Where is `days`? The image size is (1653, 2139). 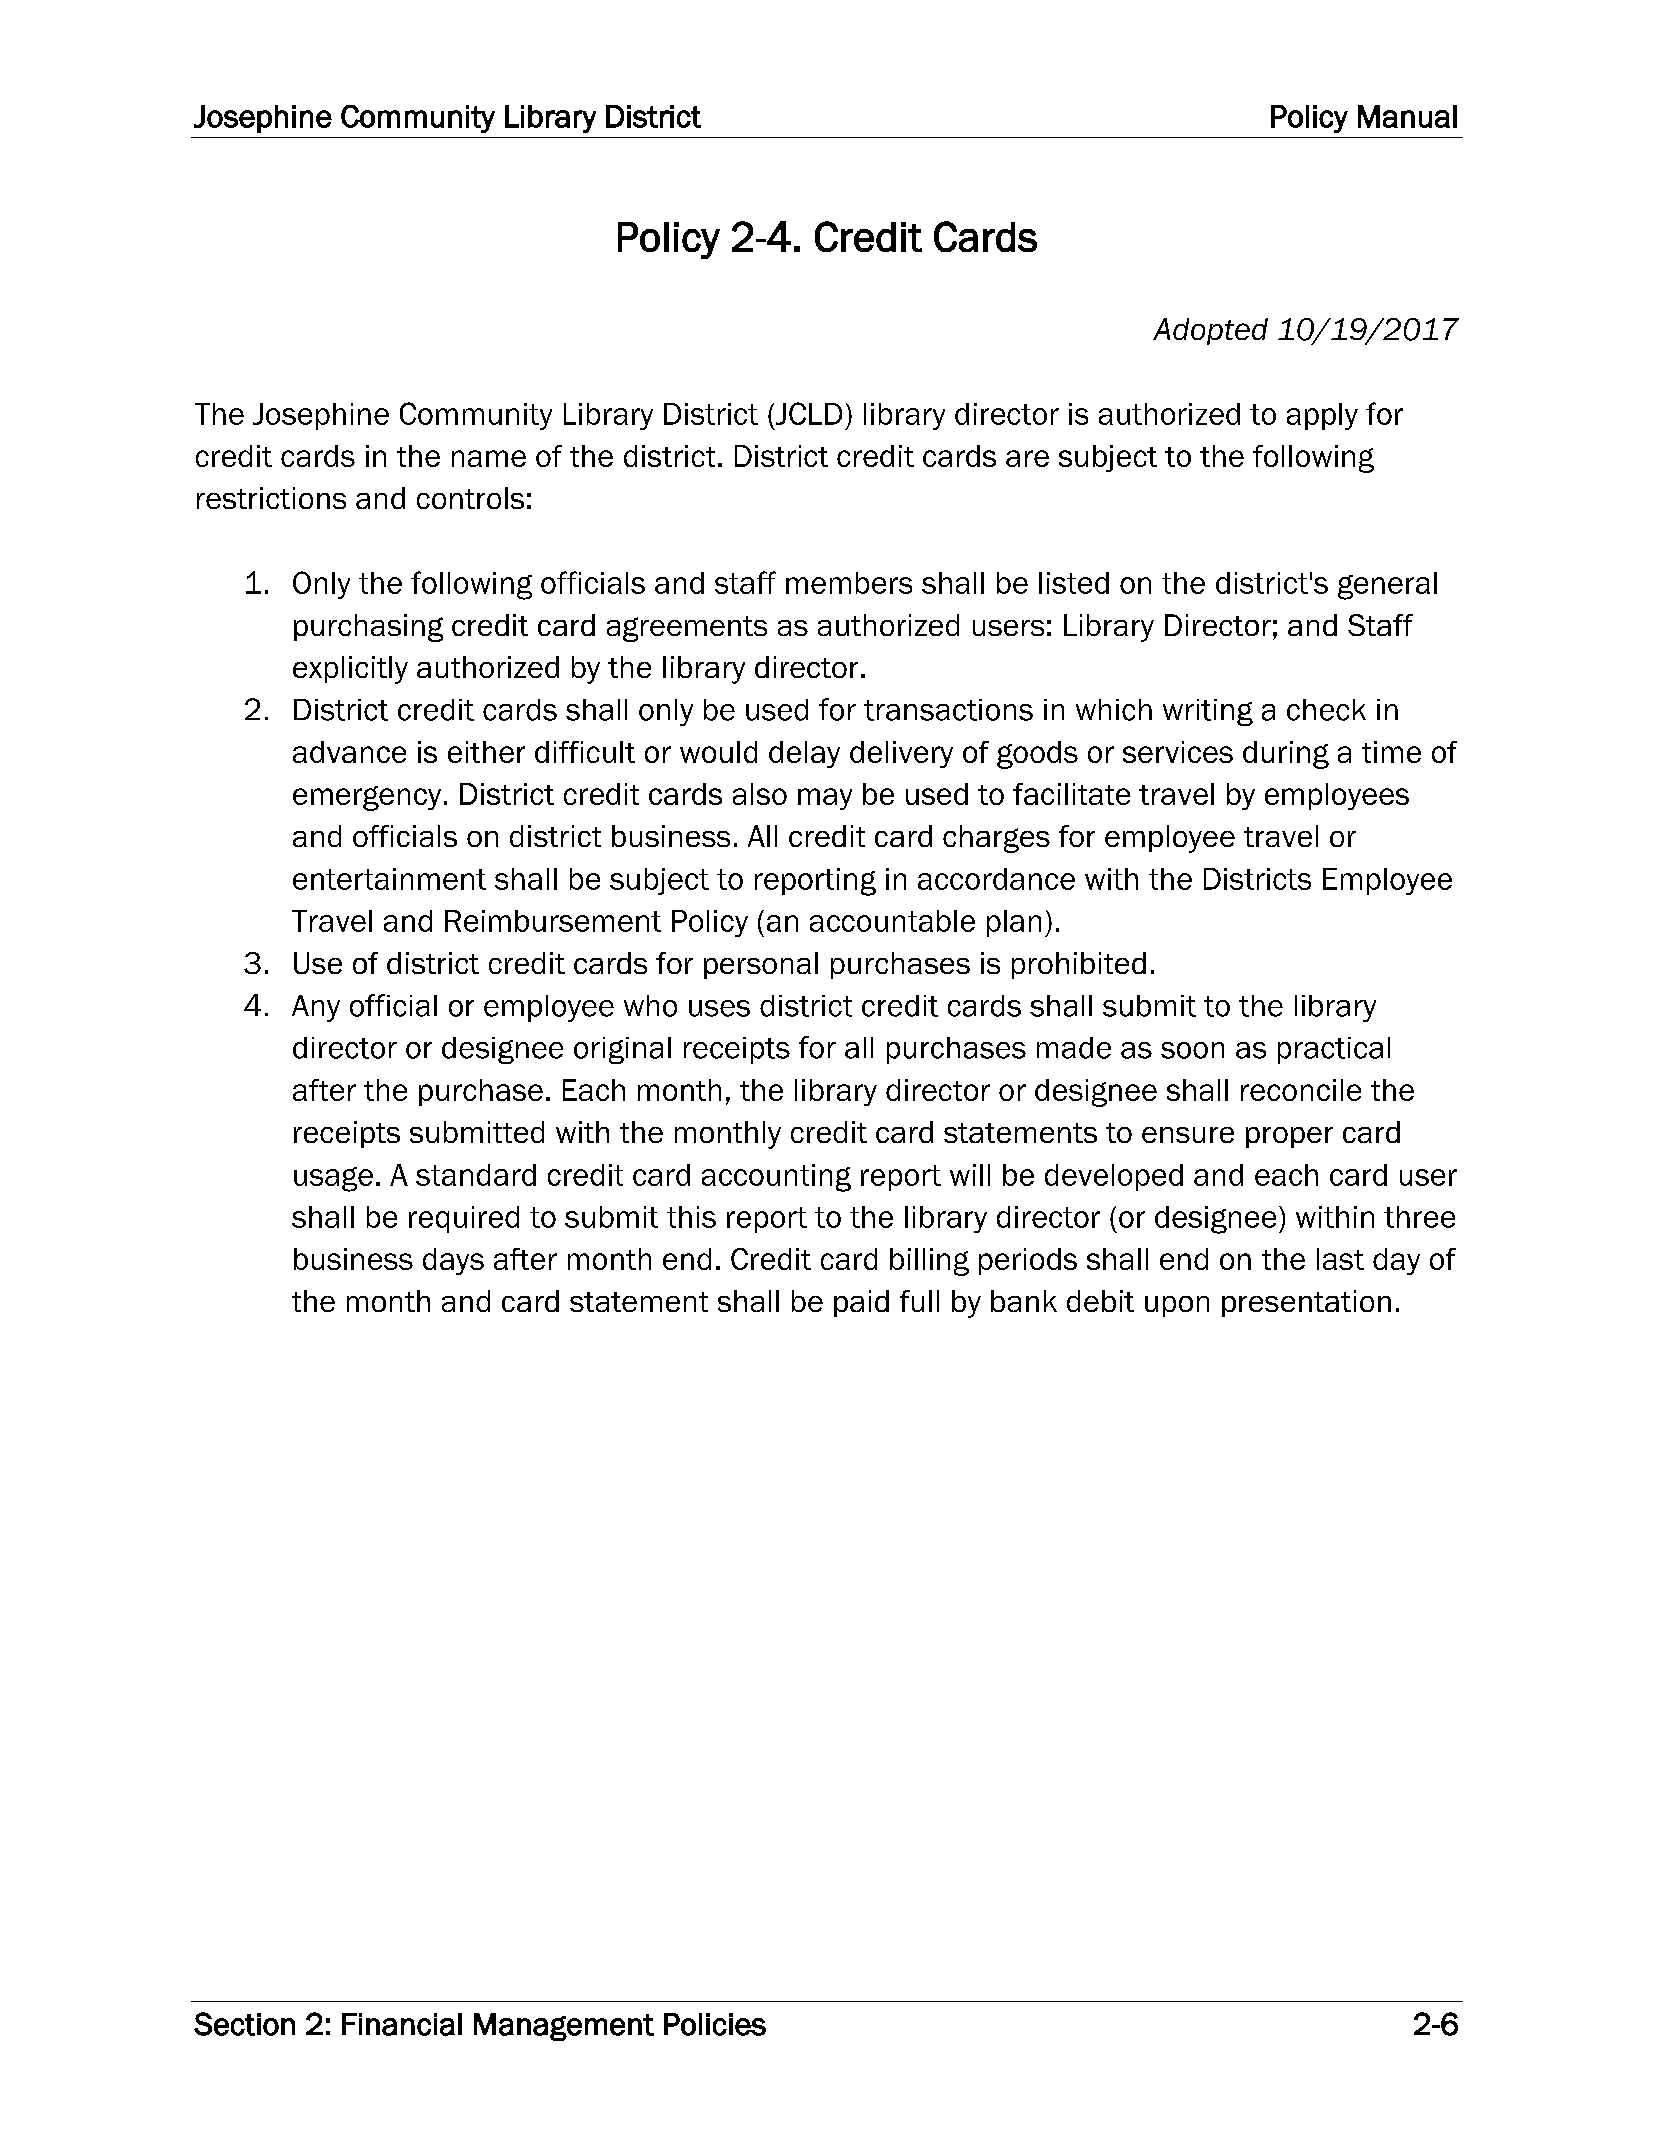
days is located at coordinates (453, 1261).
